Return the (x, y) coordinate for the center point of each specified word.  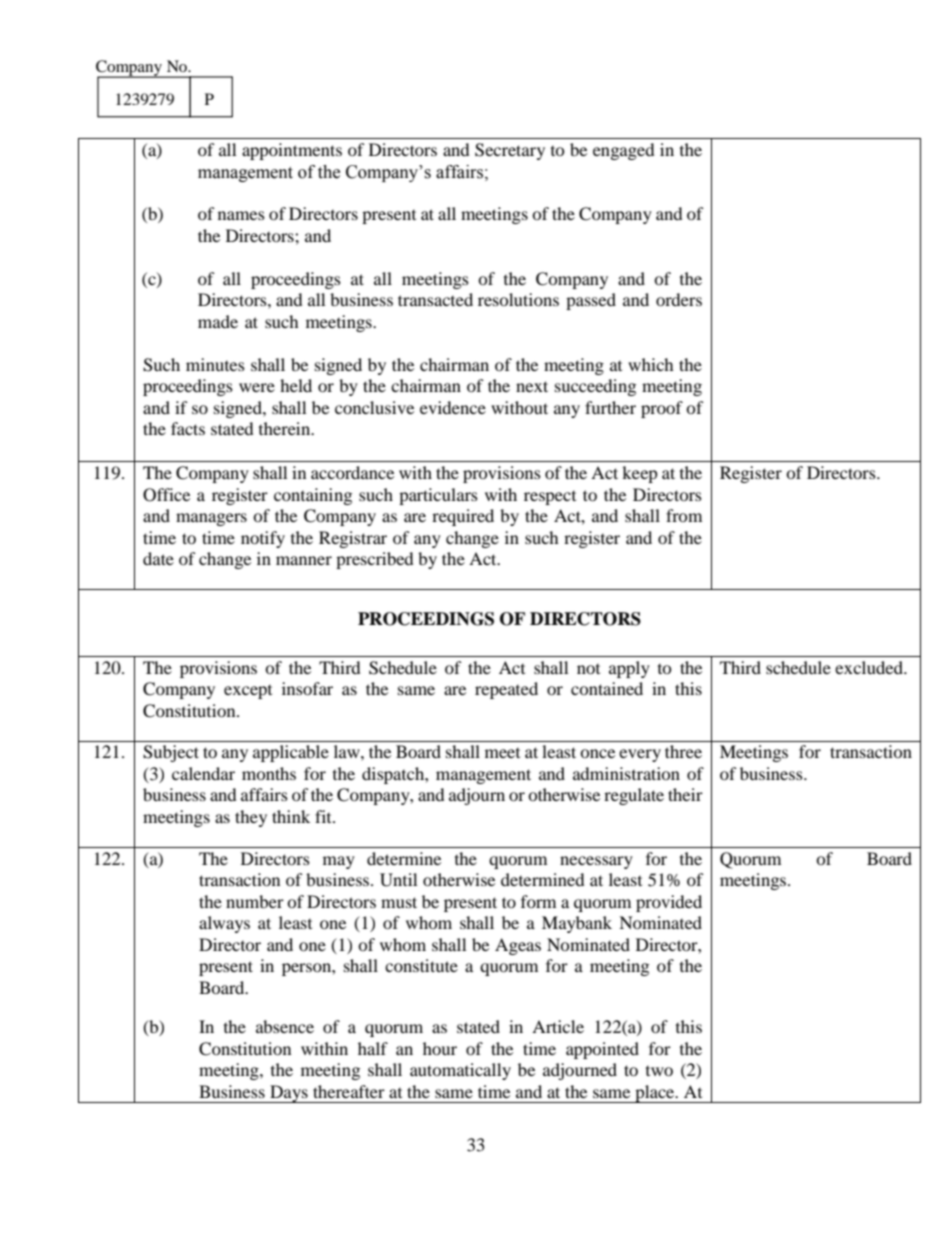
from (684, 515)
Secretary (510, 151)
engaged (624, 151)
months (269, 773)
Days (289, 1094)
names (241, 215)
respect (550, 498)
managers (211, 519)
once (597, 753)
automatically (460, 1071)
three (683, 751)
